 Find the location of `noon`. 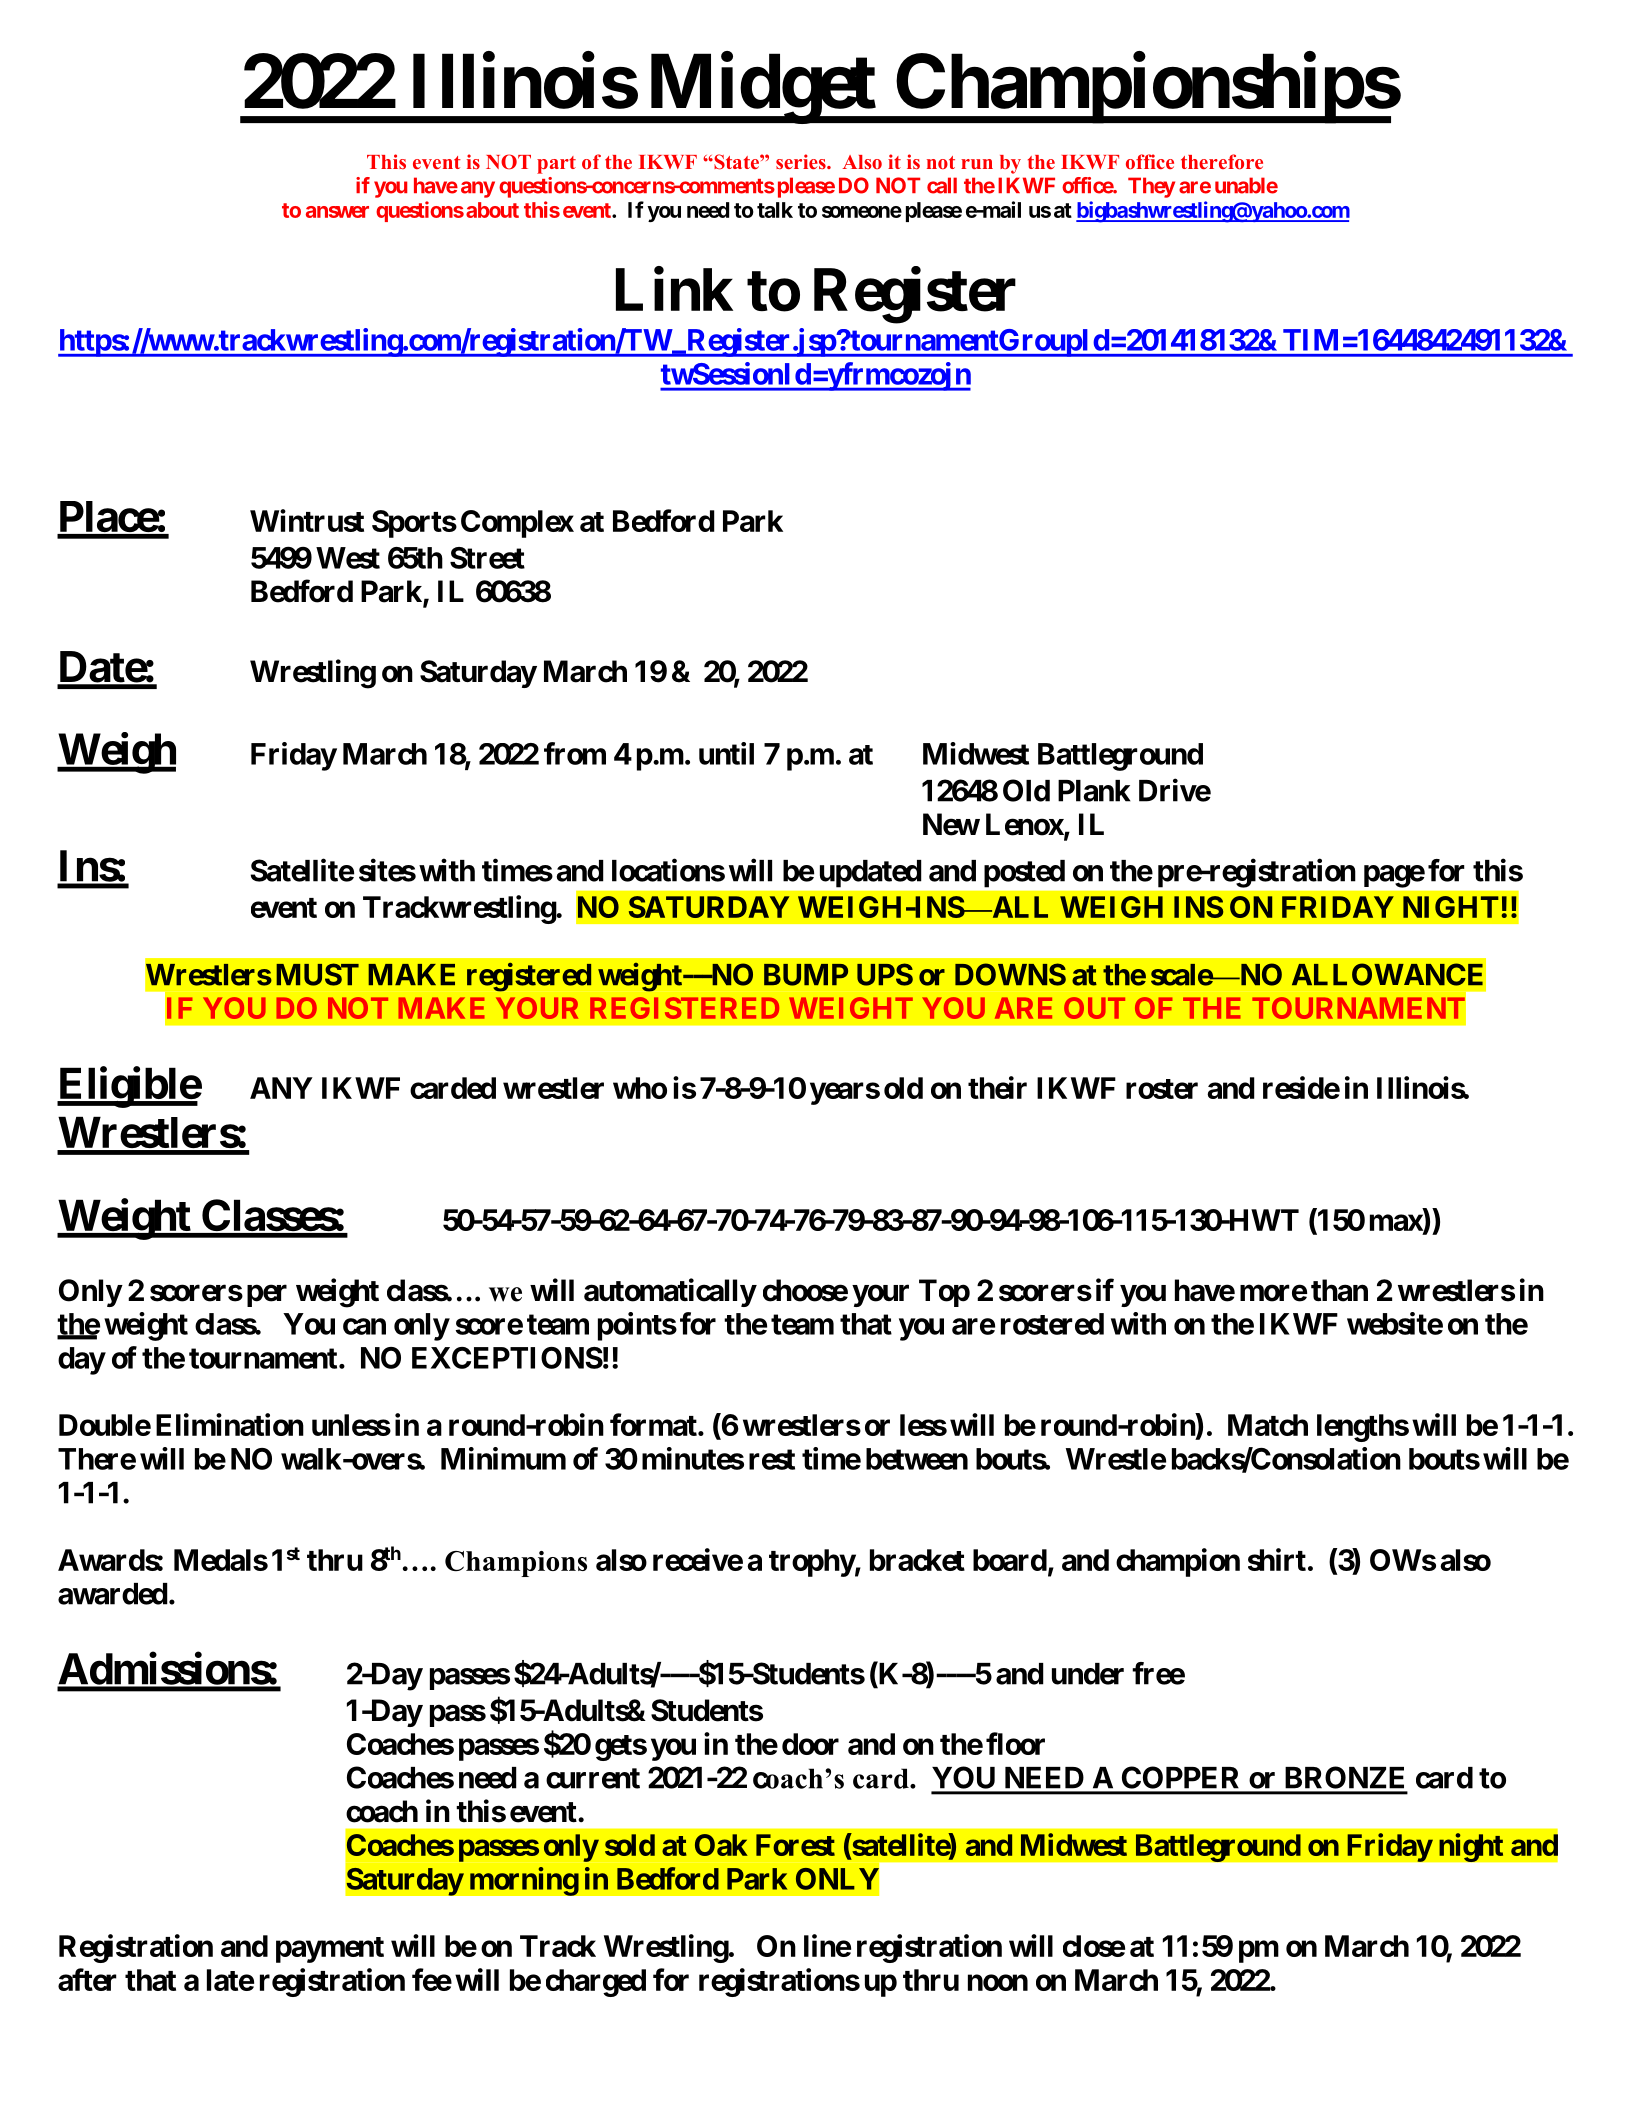

noon is located at coordinates (998, 1982).
